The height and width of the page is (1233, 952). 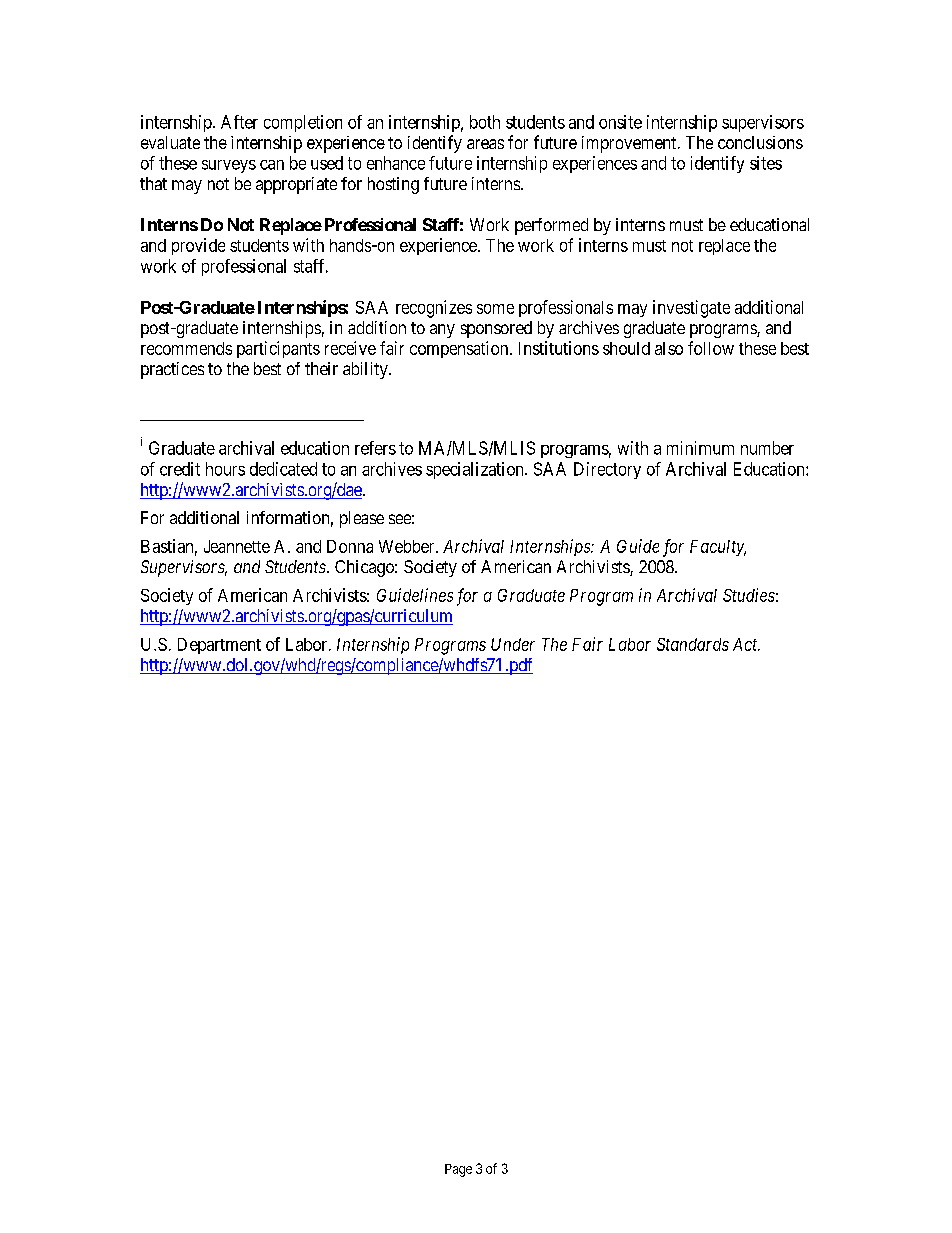 I want to click on Standards, so click(x=693, y=644).
